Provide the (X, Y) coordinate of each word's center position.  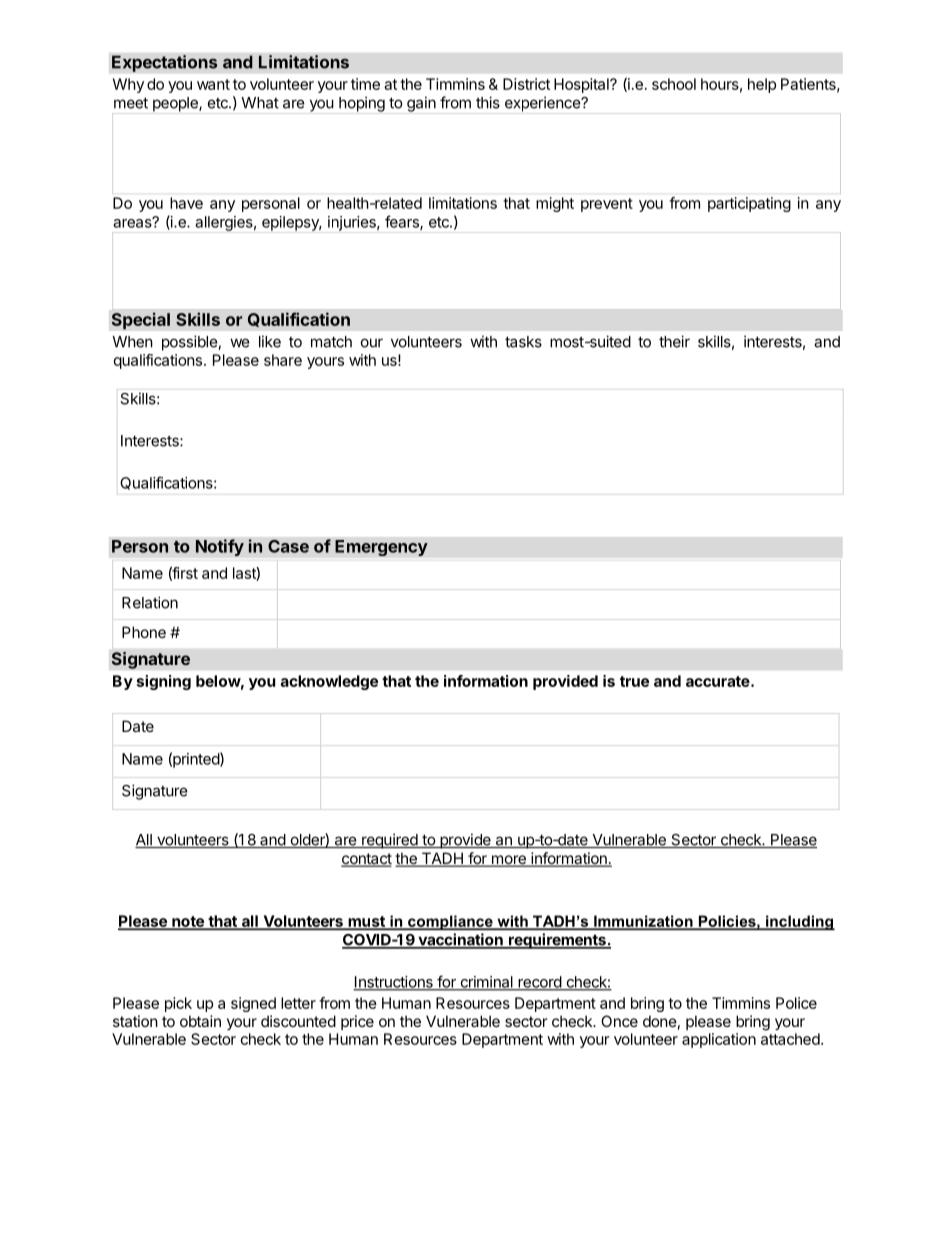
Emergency (381, 548)
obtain (200, 1021)
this (488, 102)
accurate (718, 681)
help (762, 85)
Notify (220, 547)
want (213, 84)
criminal (486, 983)
